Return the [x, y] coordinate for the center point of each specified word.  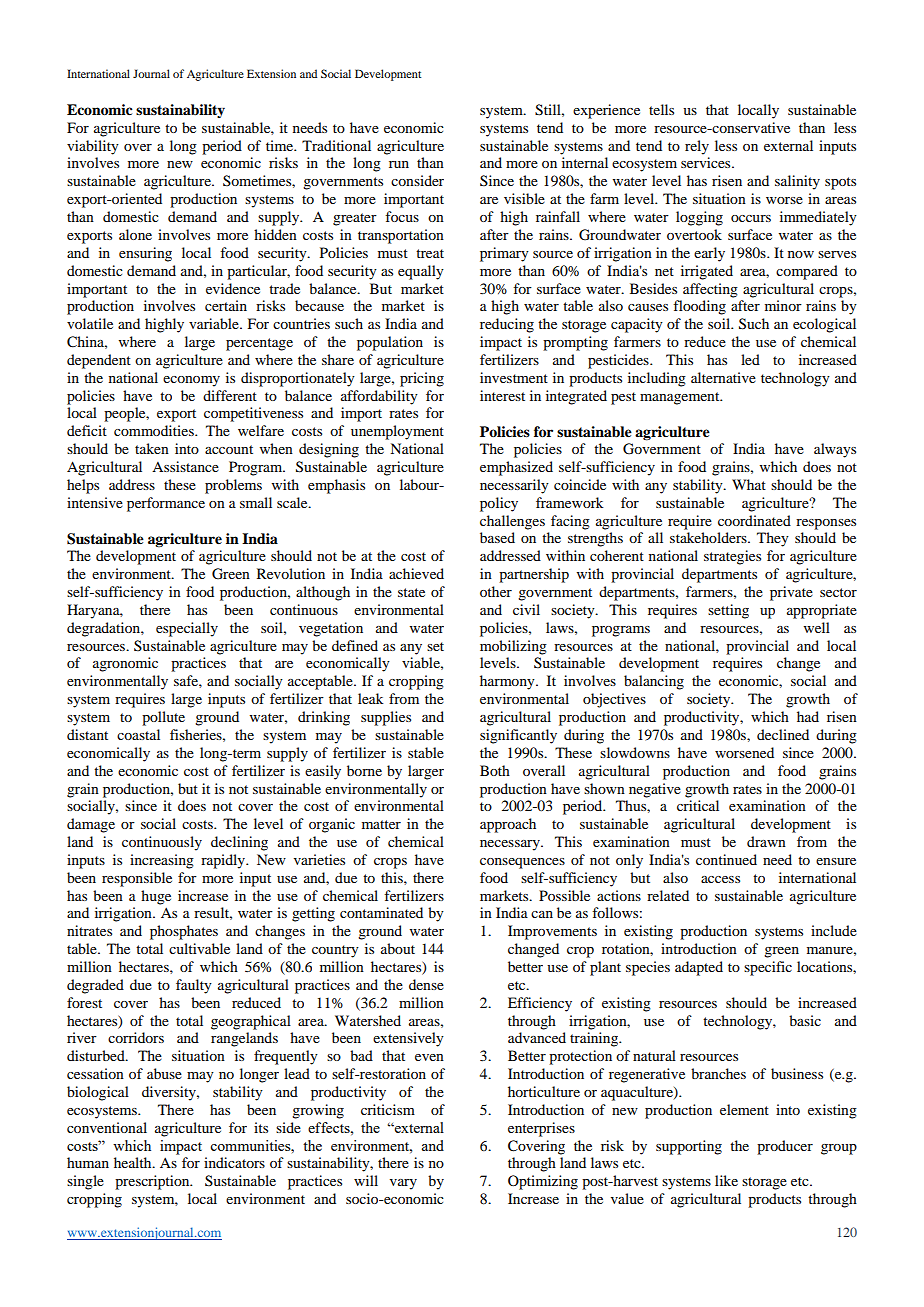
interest [502, 395]
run [399, 164]
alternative [723, 377]
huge [156, 897]
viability [93, 147]
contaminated [381, 912]
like [726, 1180]
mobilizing [513, 647]
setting [728, 611]
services [707, 162]
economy [191, 381]
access [720, 879]
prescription [153, 1182]
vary [403, 1184]
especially [187, 629]
